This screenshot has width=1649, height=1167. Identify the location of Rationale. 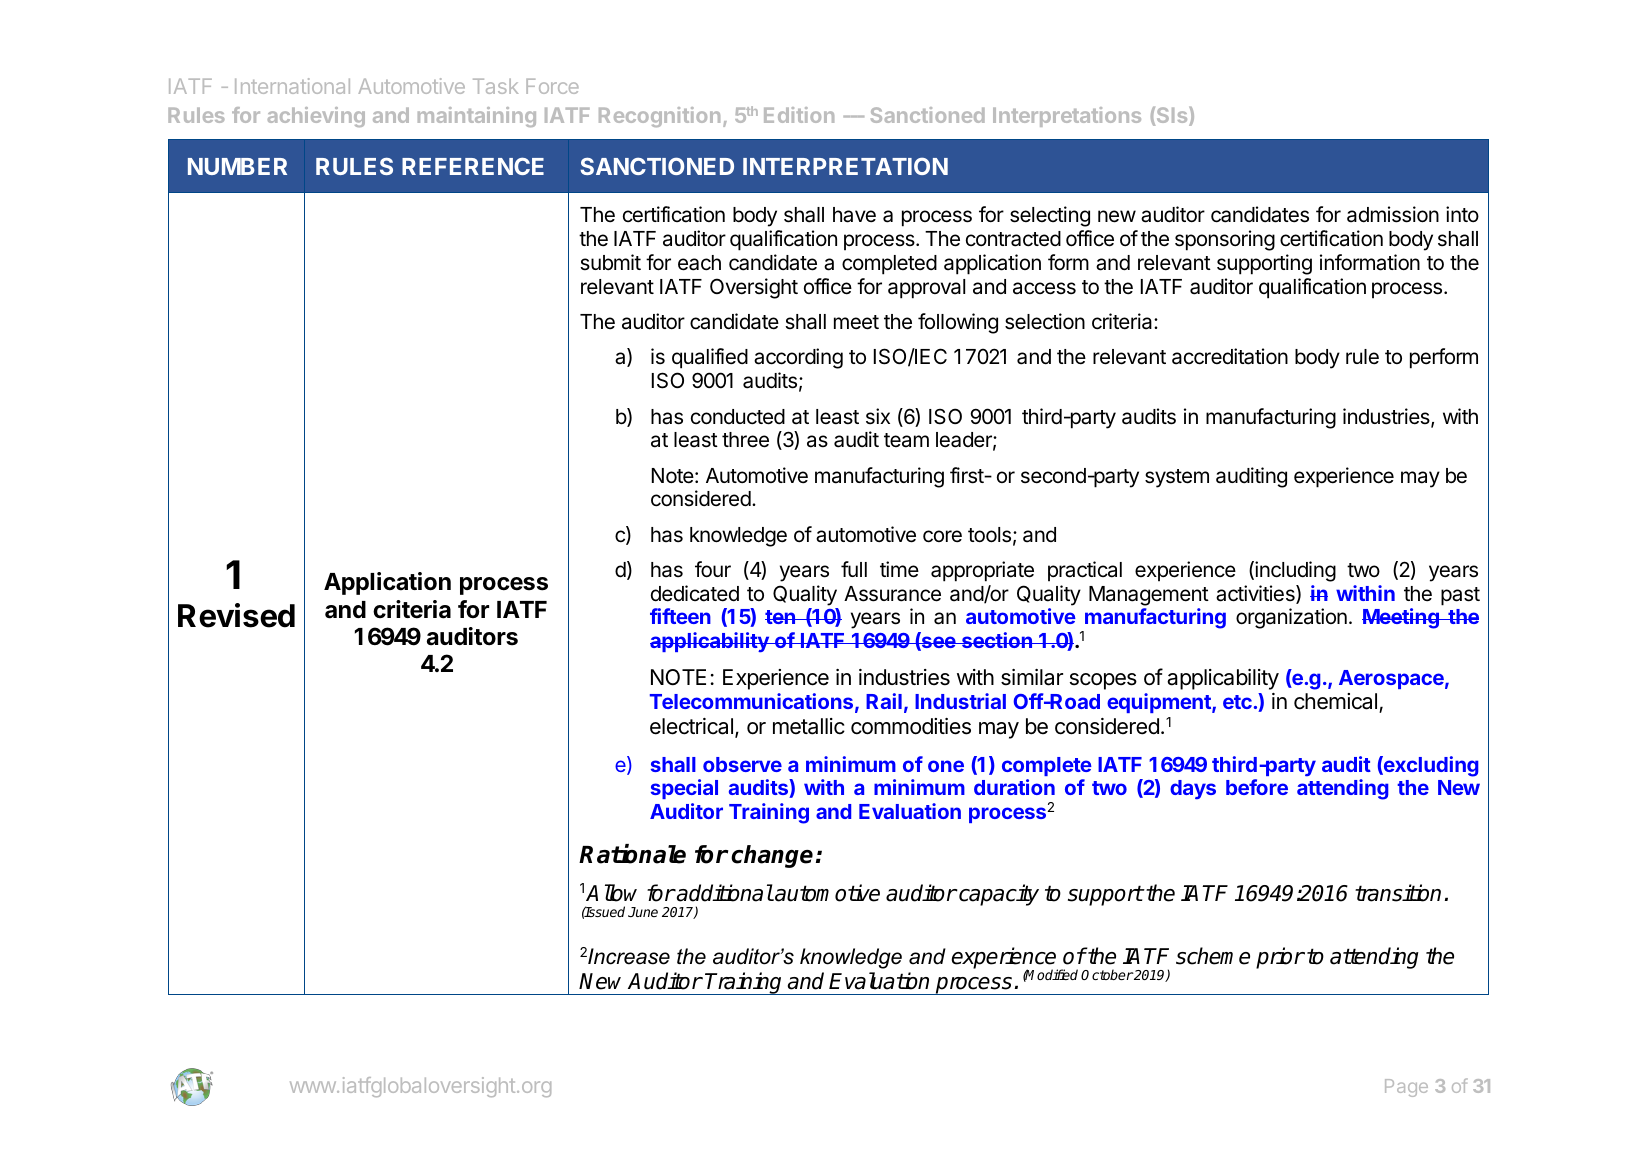
(632, 854).
